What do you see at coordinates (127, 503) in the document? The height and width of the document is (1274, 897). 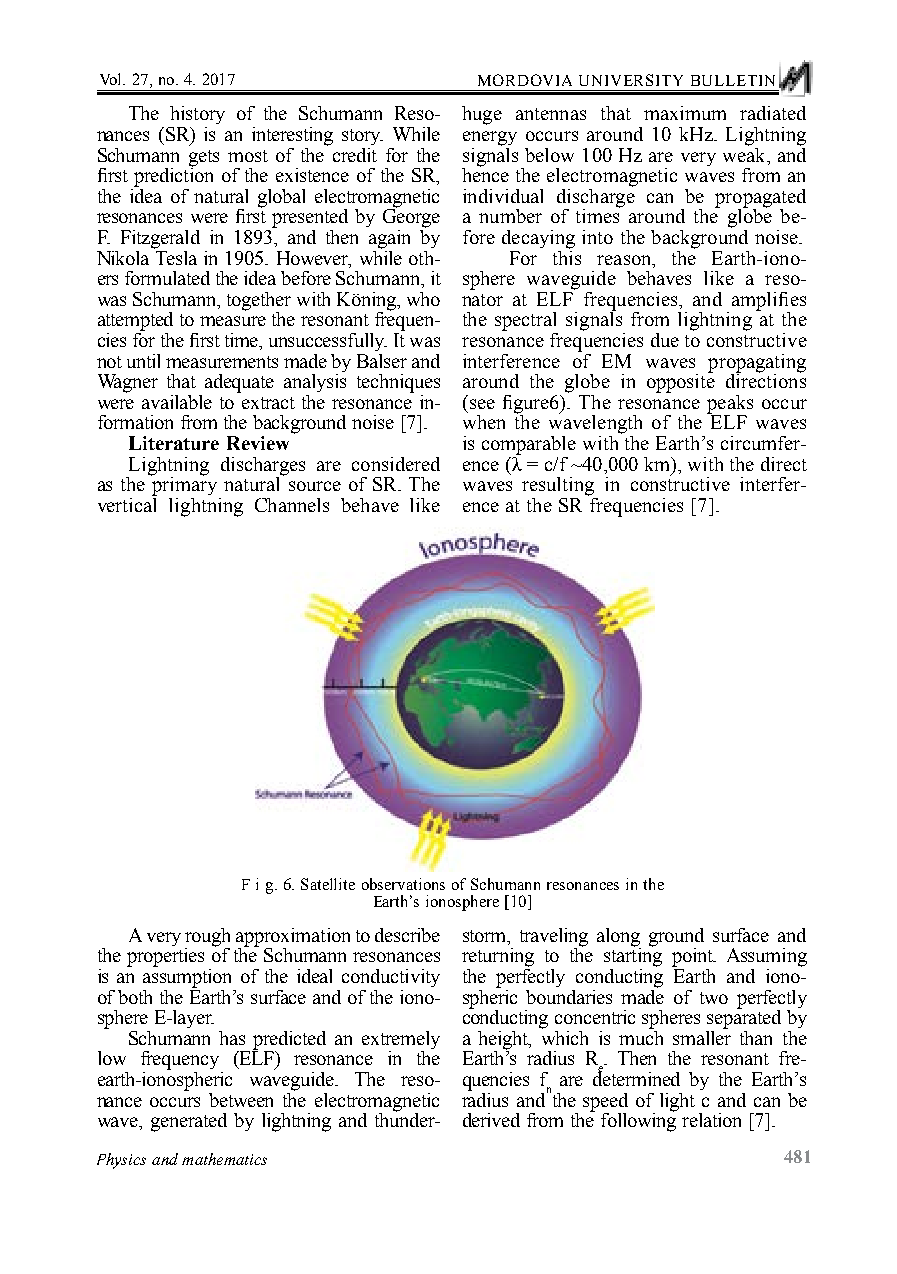 I see `vertical` at bounding box center [127, 503].
